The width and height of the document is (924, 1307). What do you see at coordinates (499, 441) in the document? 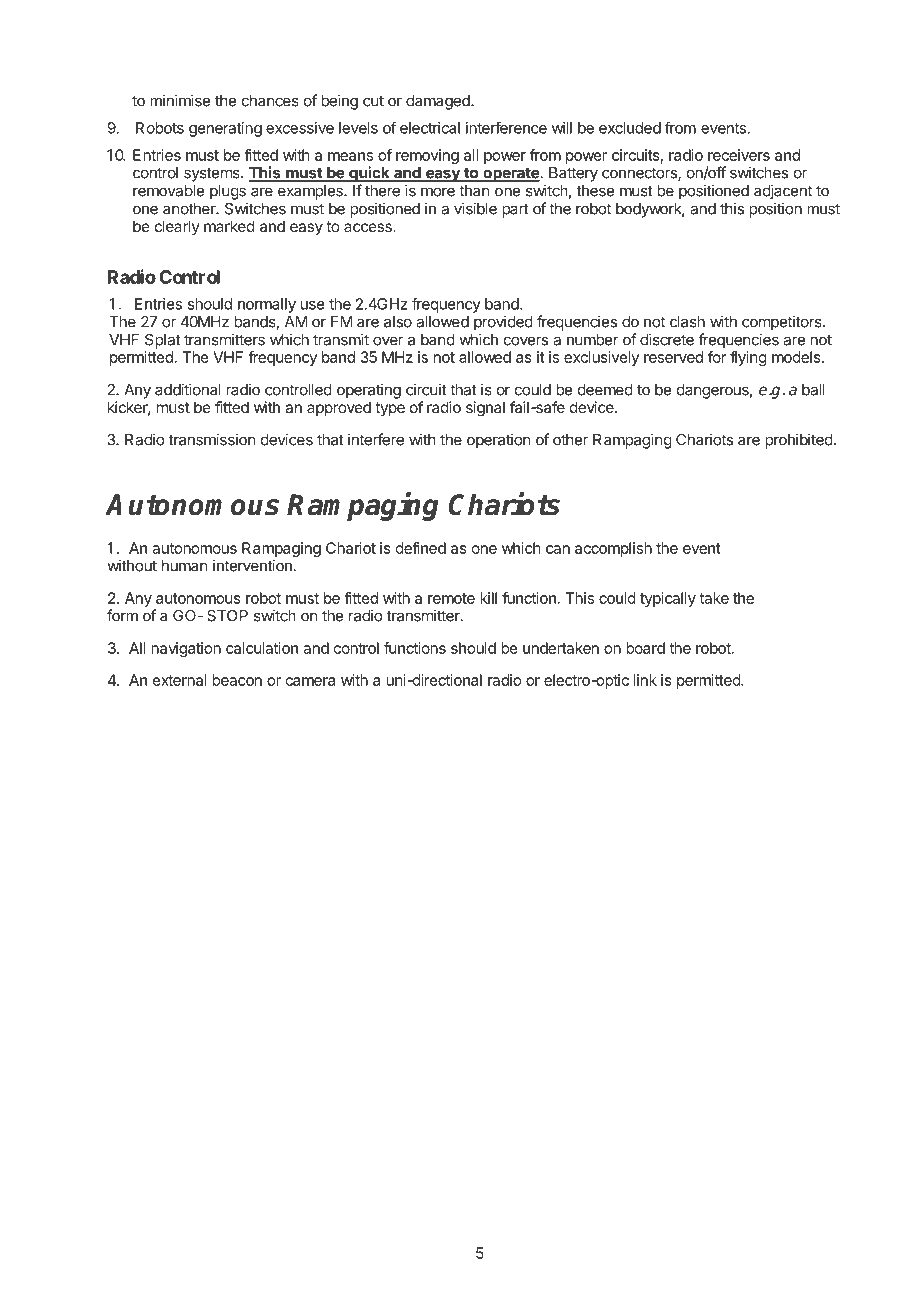
I see `operation` at bounding box center [499, 441].
